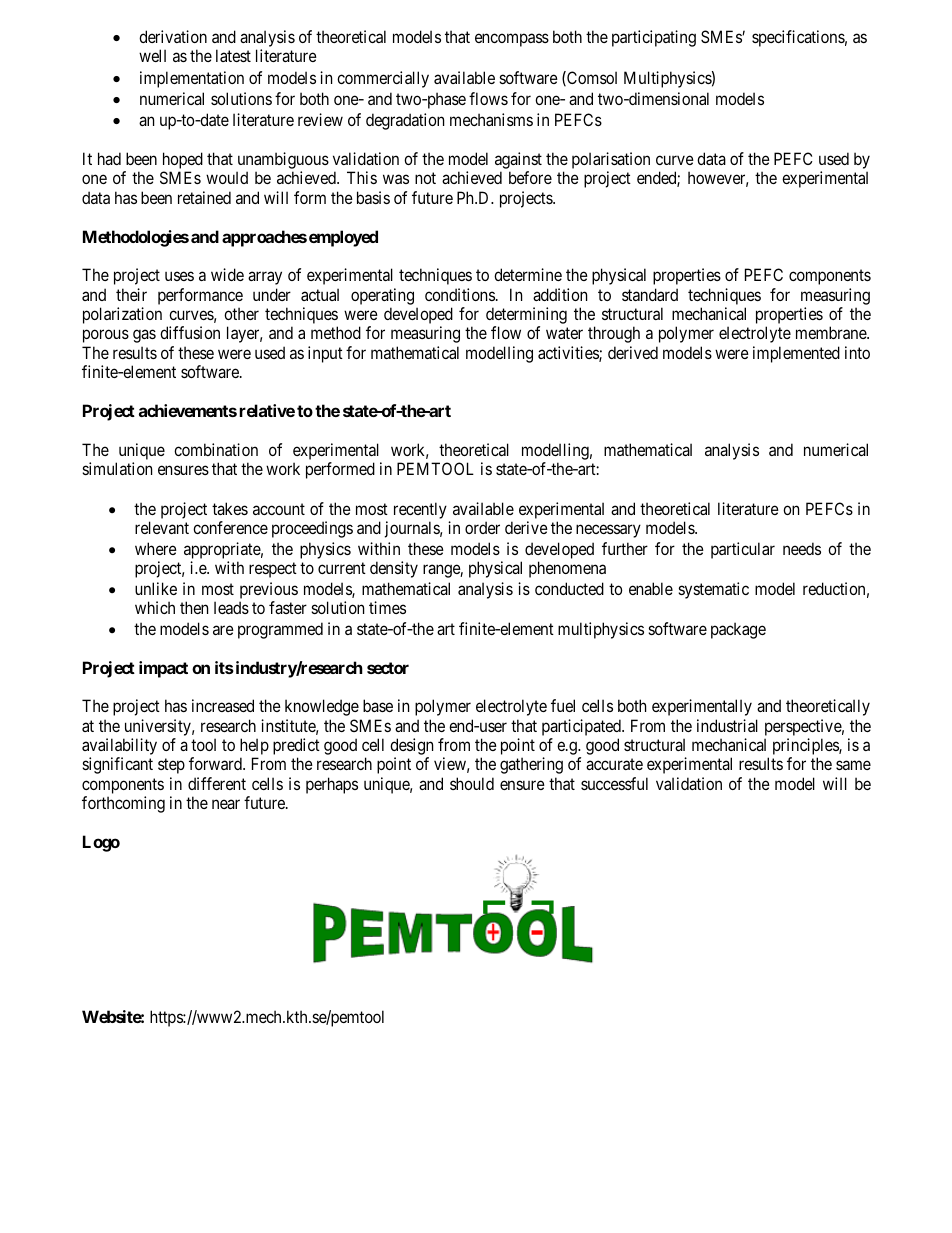  Describe the element at coordinates (192, 79) in the screenshot. I see `implementation` at that location.
